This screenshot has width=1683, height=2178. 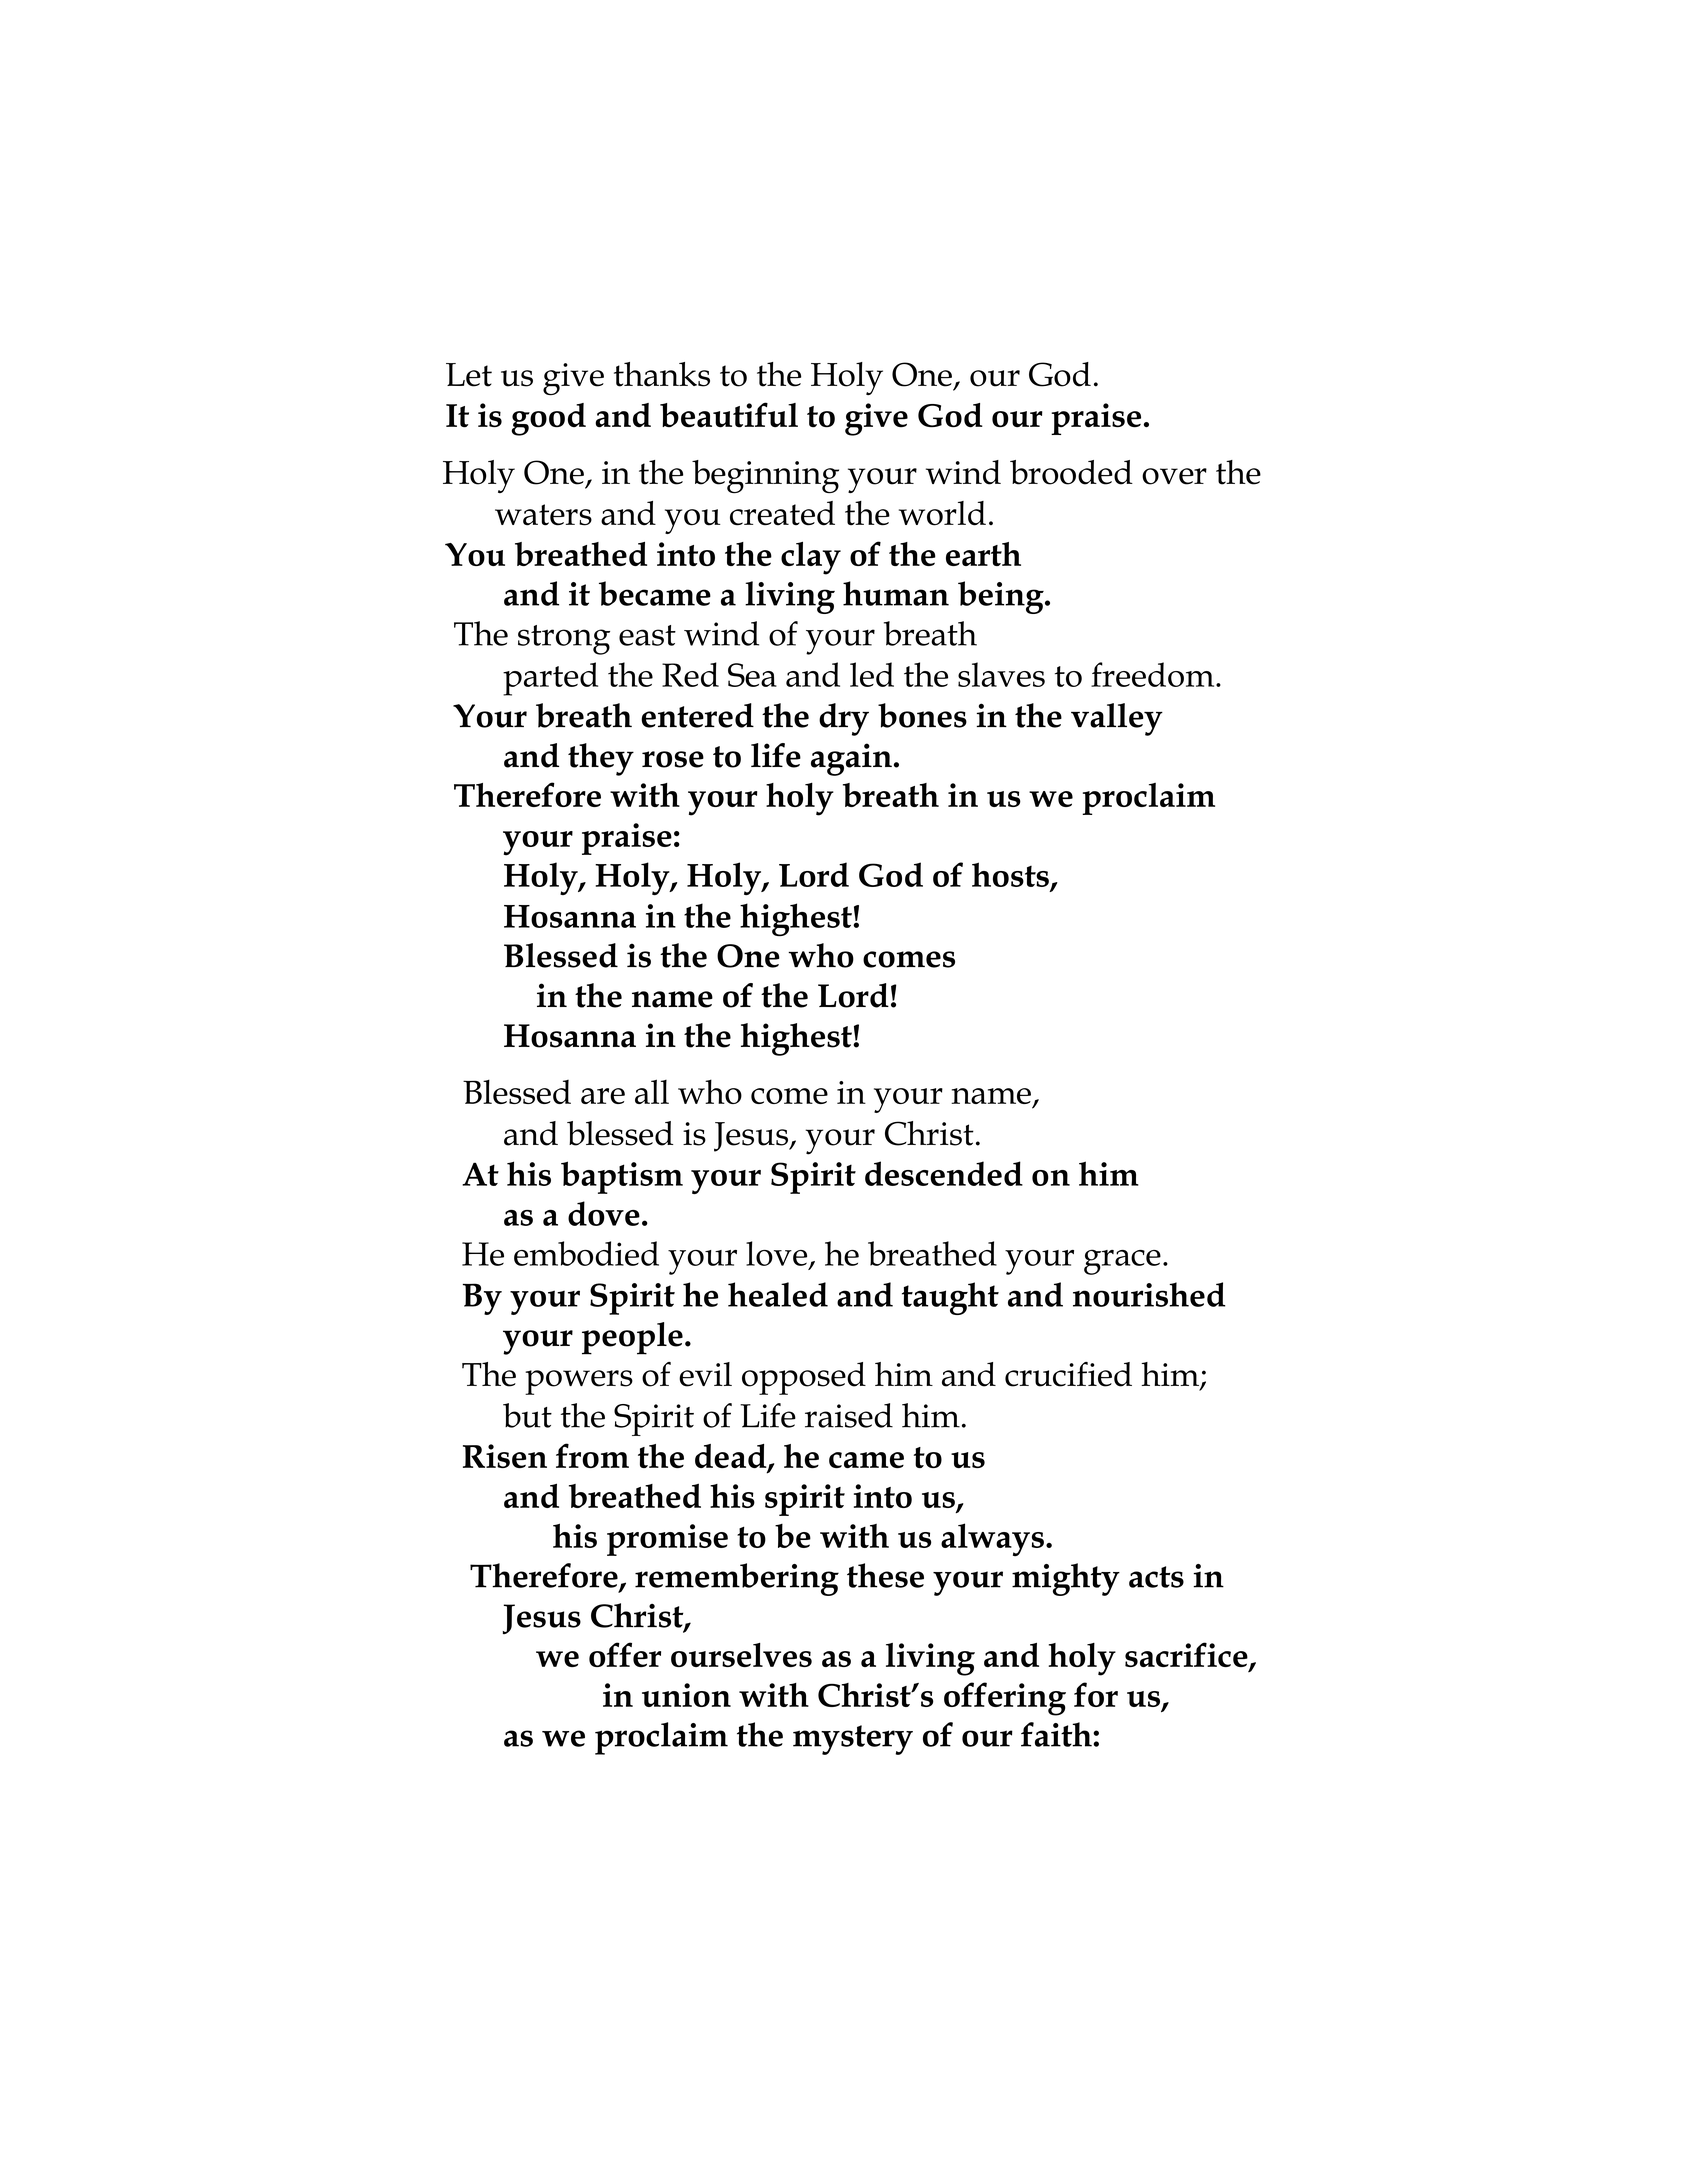 What do you see at coordinates (853, 1740) in the screenshot?
I see `mystery` at bounding box center [853, 1740].
